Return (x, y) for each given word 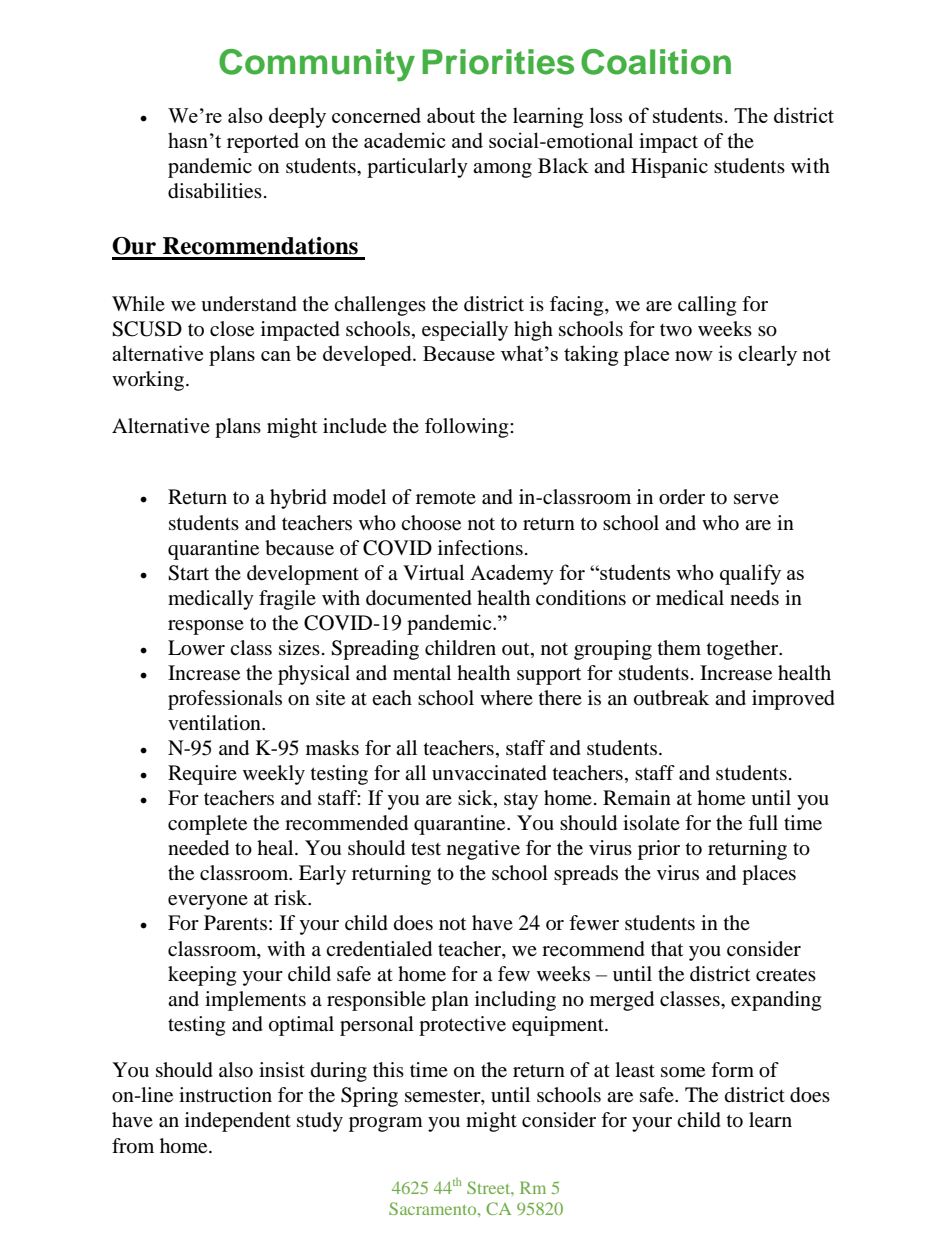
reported (263, 142)
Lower (196, 648)
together (744, 650)
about (451, 115)
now (694, 356)
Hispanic (669, 168)
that (667, 949)
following (468, 428)
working (149, 381)
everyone (208, 902)
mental (422, 672)
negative (483, 850)
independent (238, 1122)
